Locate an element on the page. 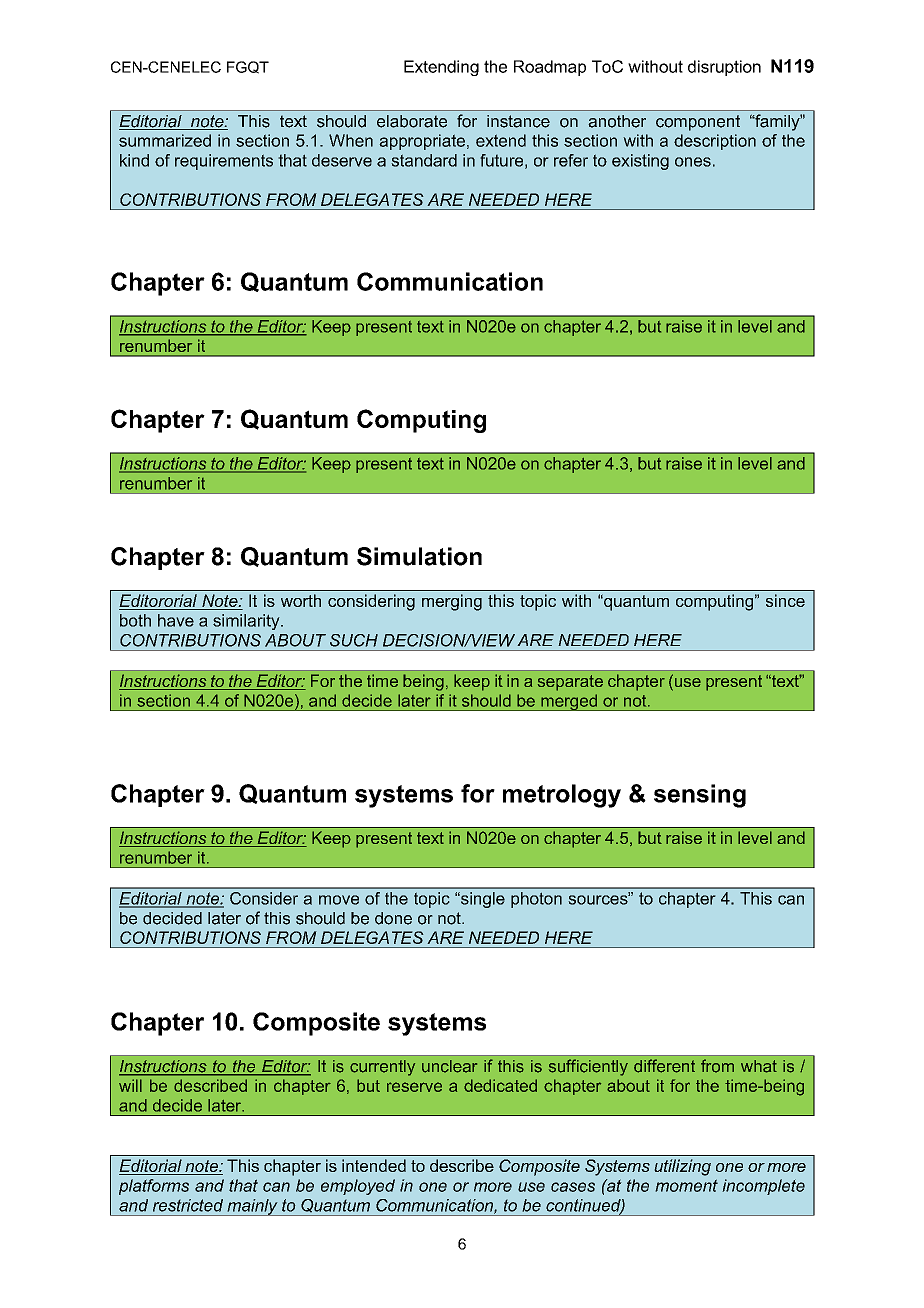 This page has width=924, height=1308. single is located at coordinates (482, 900).
